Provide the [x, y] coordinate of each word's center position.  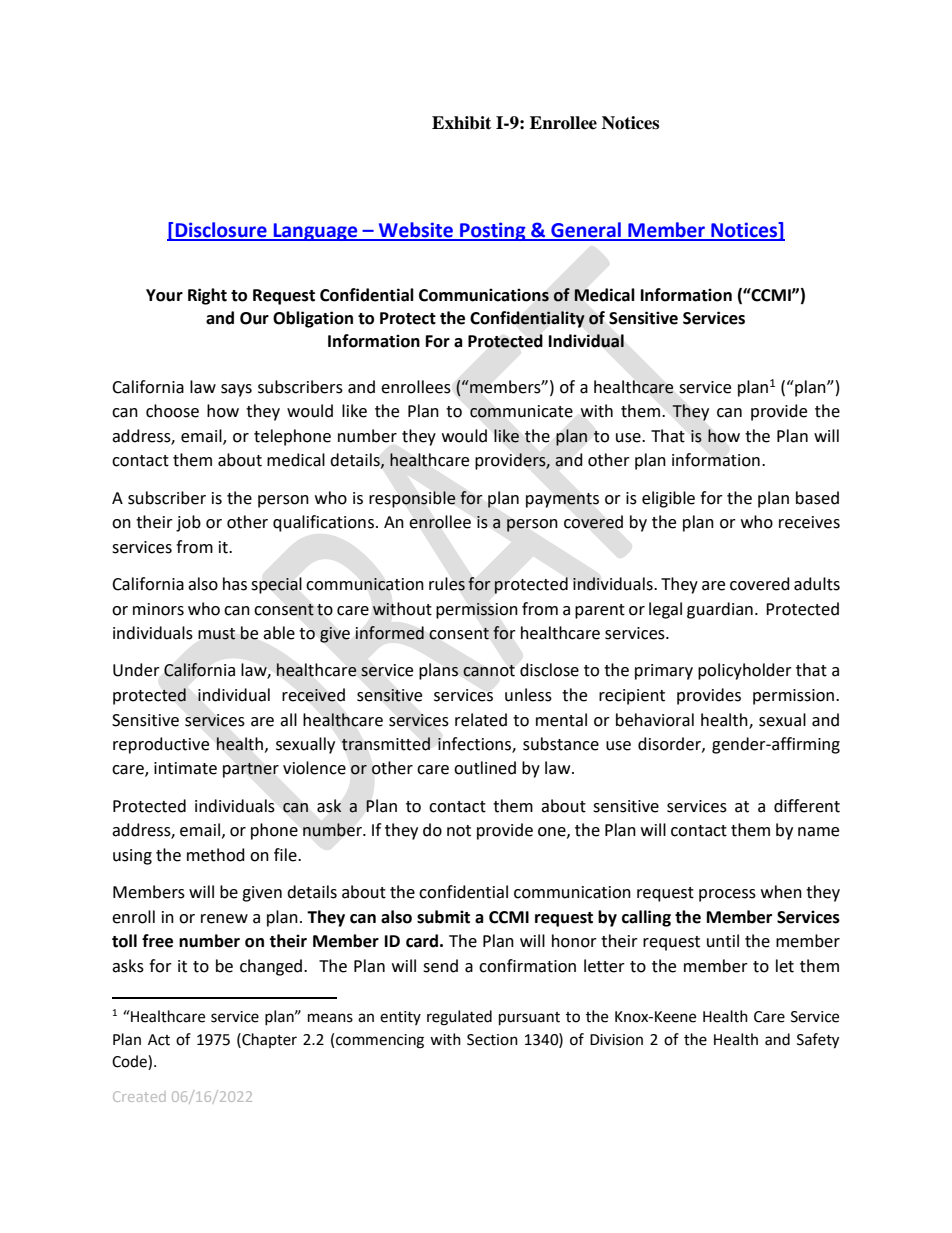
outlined [485, 768]
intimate [185, 768]
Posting [493, 231]
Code [130, 1062]
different [807, 806]
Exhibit [461, 123]
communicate [521, 411]
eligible [668, 499]
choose [172, 411]
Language [315, 232]
